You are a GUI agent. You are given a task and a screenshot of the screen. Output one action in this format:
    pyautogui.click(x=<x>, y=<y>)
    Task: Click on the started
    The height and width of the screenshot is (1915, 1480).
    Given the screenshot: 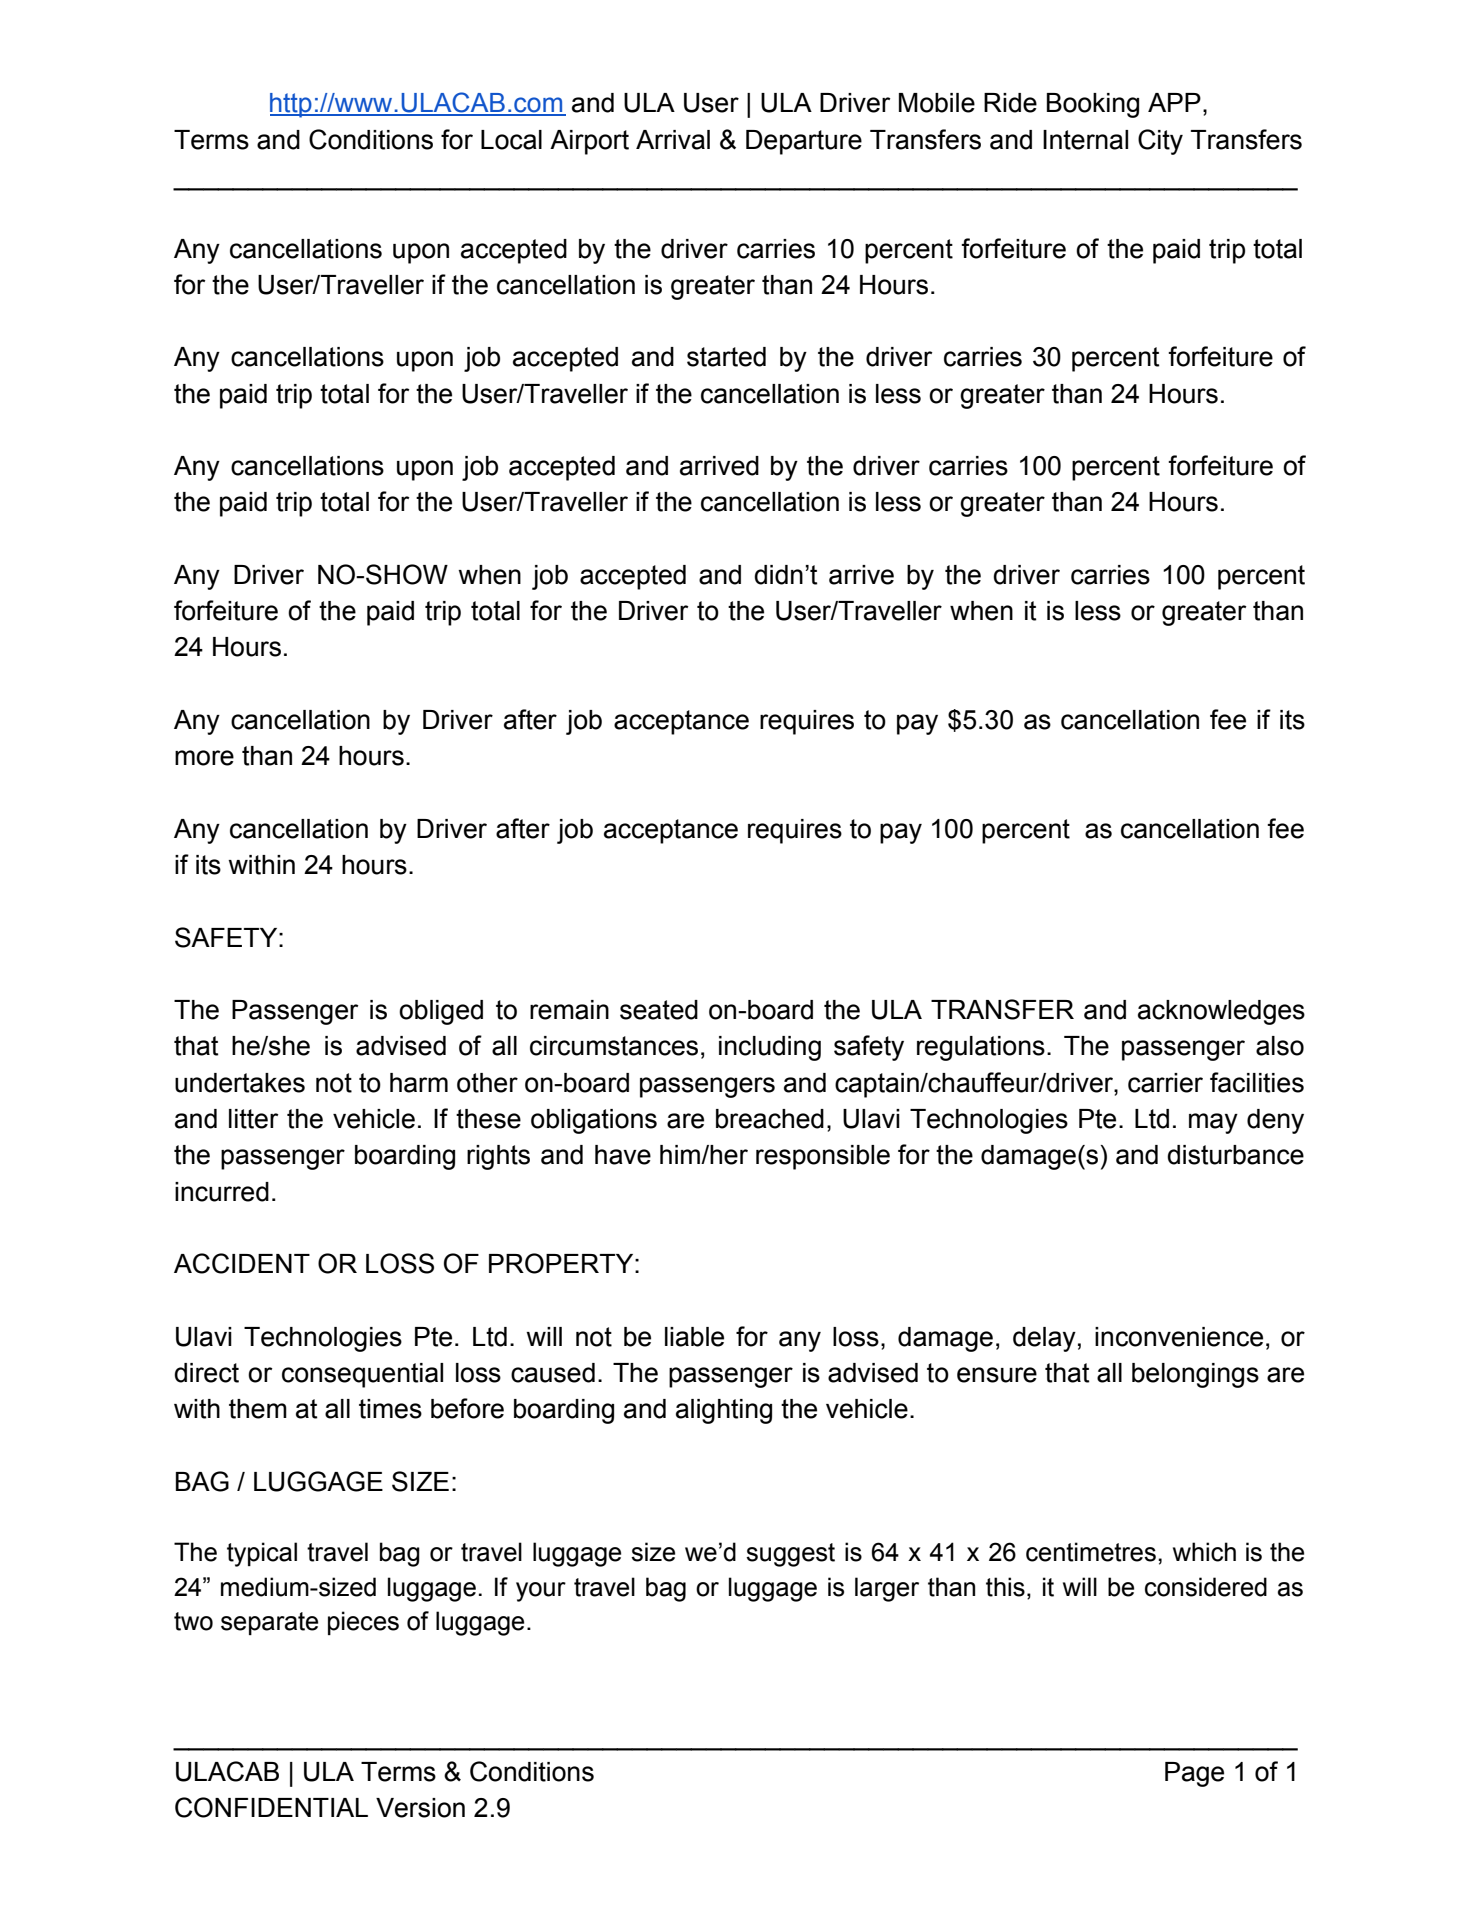 What is the action you would take?
    pyautogui.click(x=726, y=357)
